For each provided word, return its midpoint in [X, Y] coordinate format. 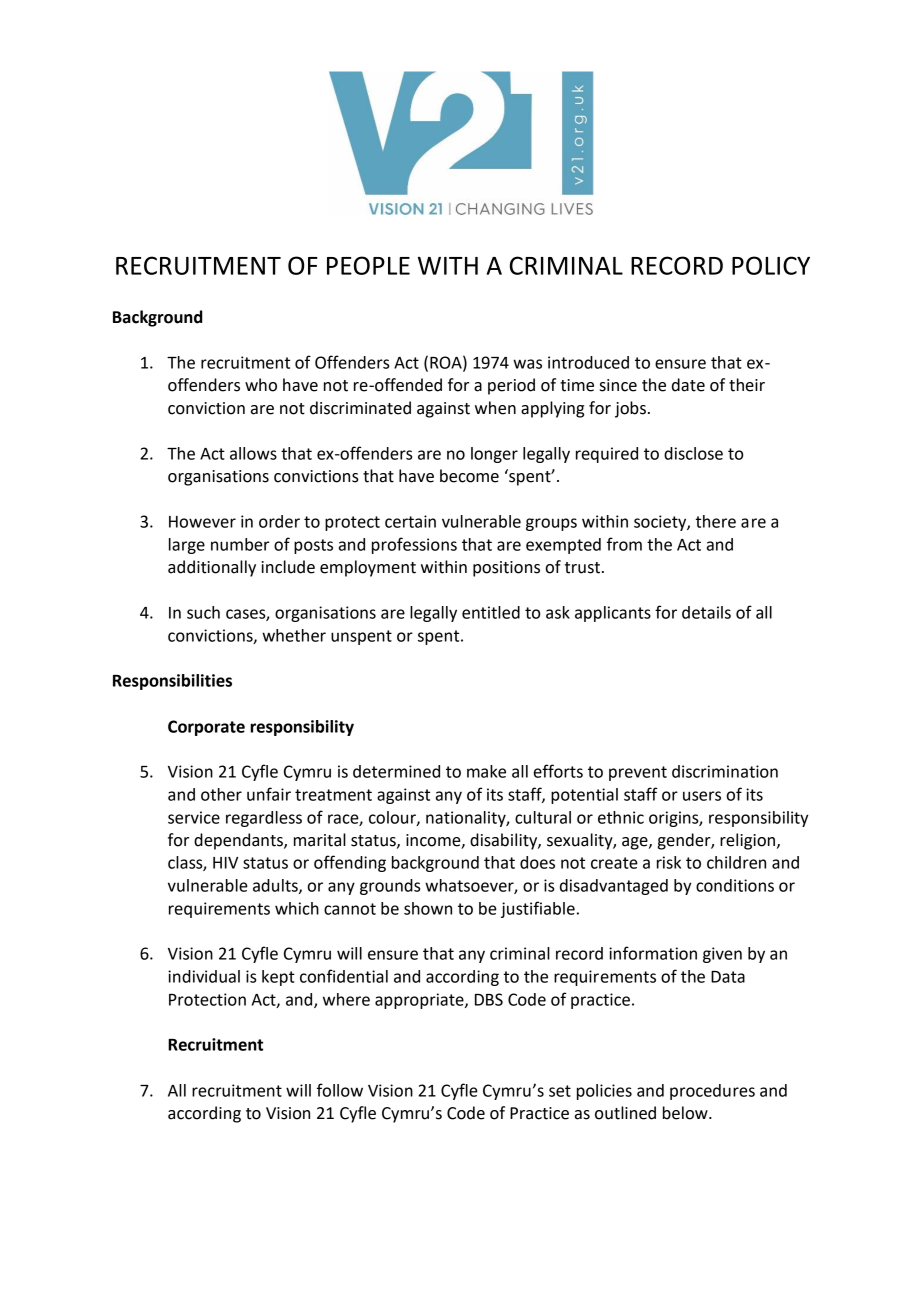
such [203, 612]
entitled [491, 612]
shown [428, 908]
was [527, 364]
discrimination [725, 771]
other [221, 794]
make [486, 771]
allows [253, 453]
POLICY [771, 265]
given [722, 955]
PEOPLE [368, 265]
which [297, 908]
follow [340, 1090]
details [706, 612]
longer [494, 455]
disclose [693, 453]
